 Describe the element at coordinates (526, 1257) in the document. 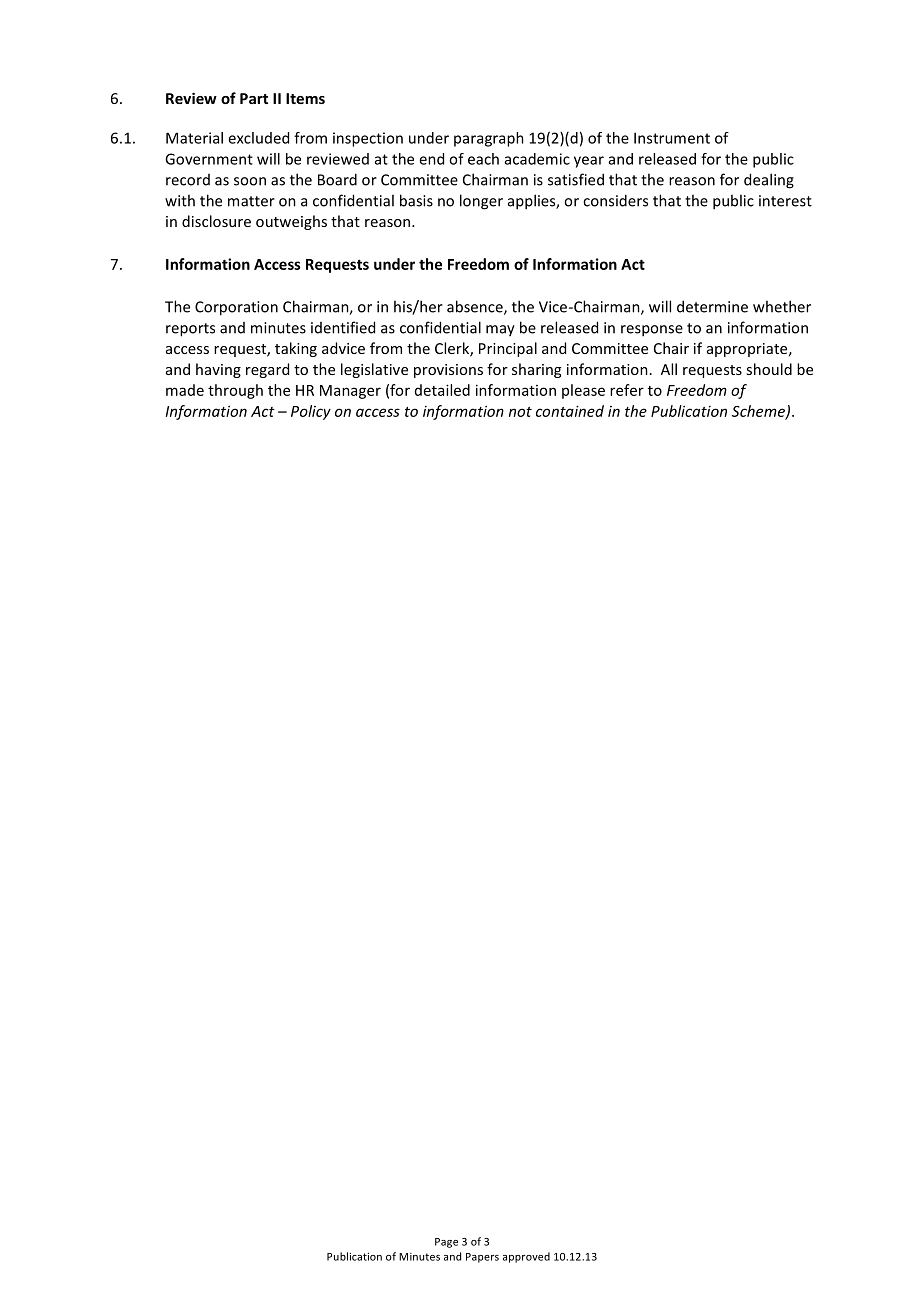

I see `approved` at that location.
